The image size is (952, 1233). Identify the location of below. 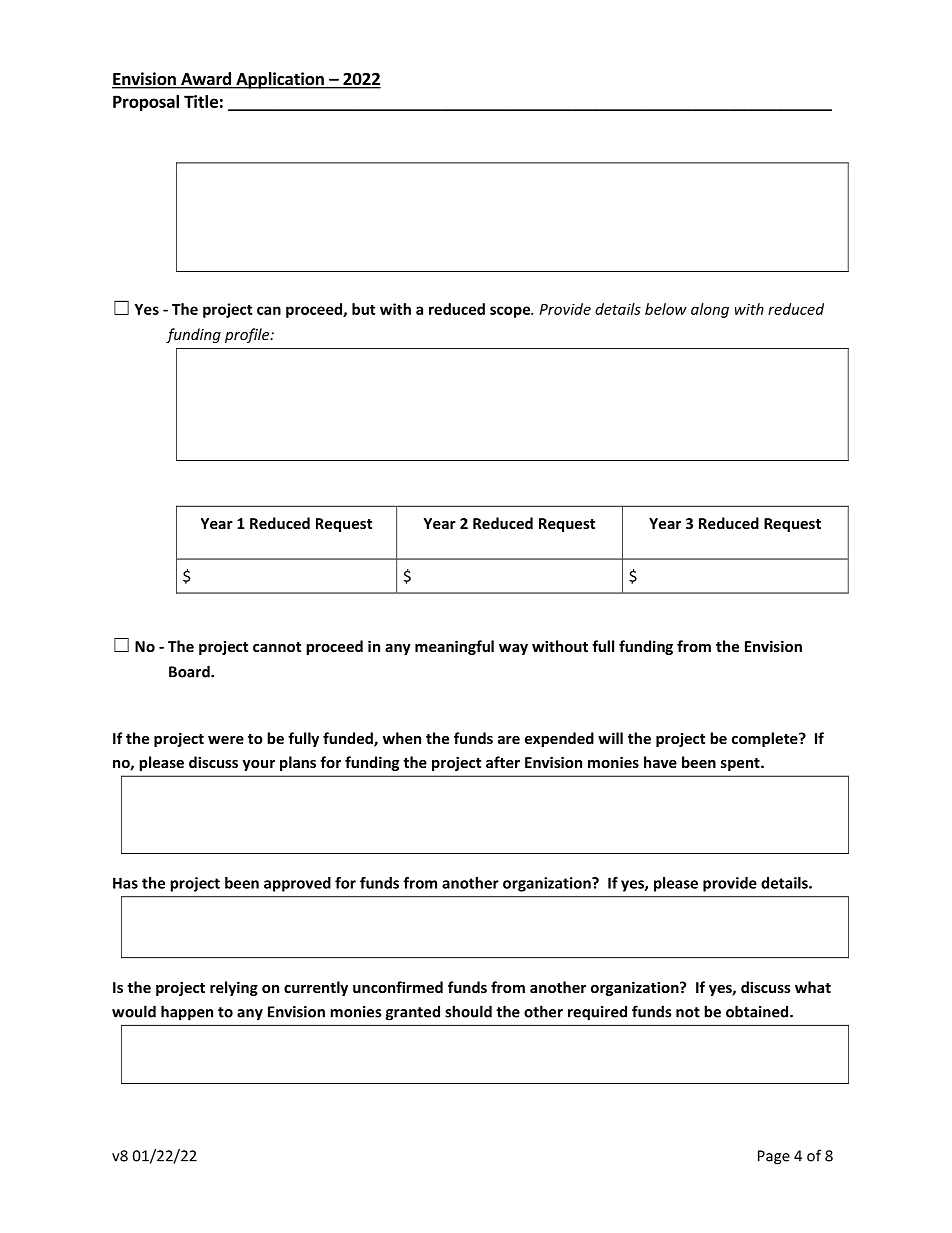
(666, 309).
